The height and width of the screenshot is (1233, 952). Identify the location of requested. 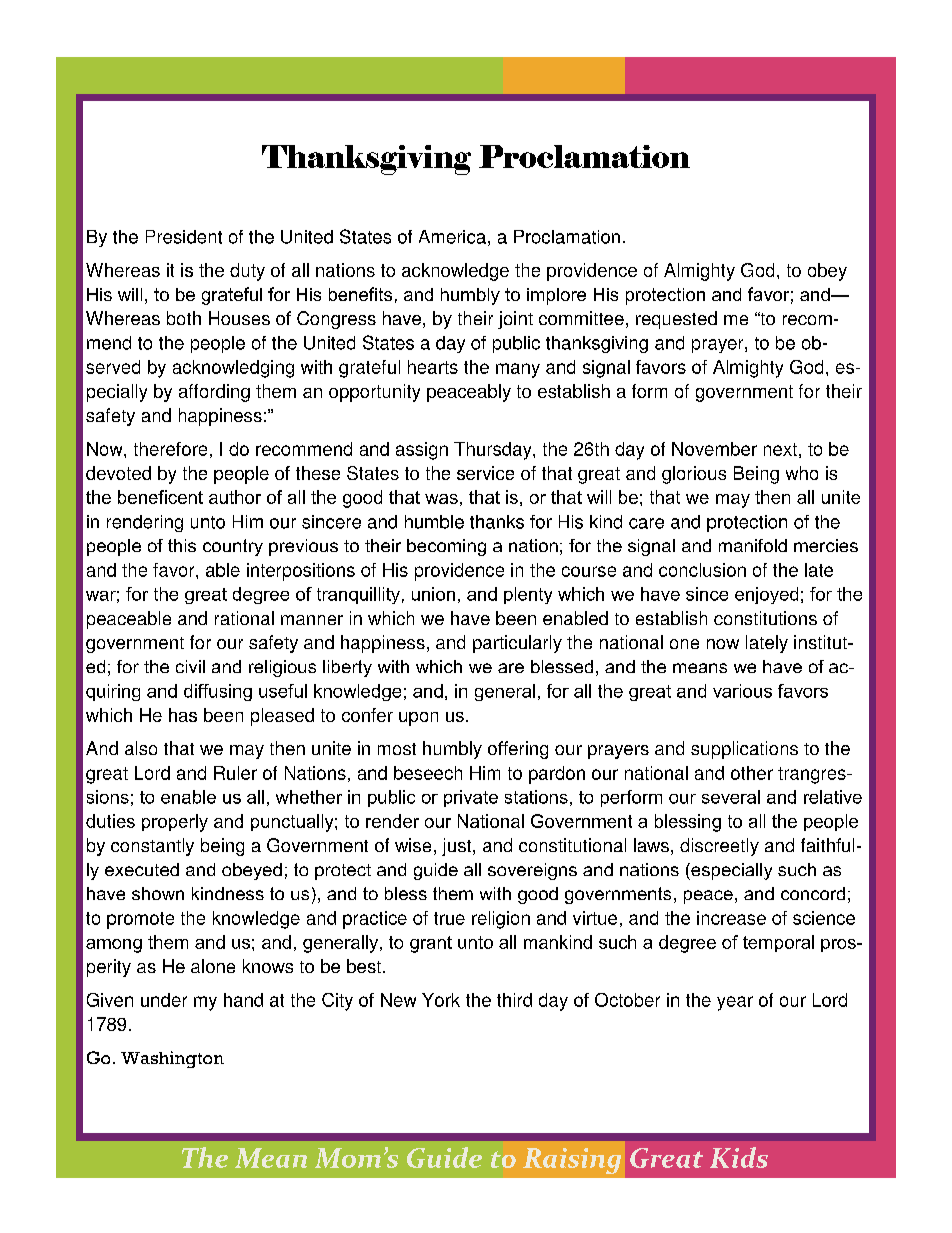
(676, 320).
